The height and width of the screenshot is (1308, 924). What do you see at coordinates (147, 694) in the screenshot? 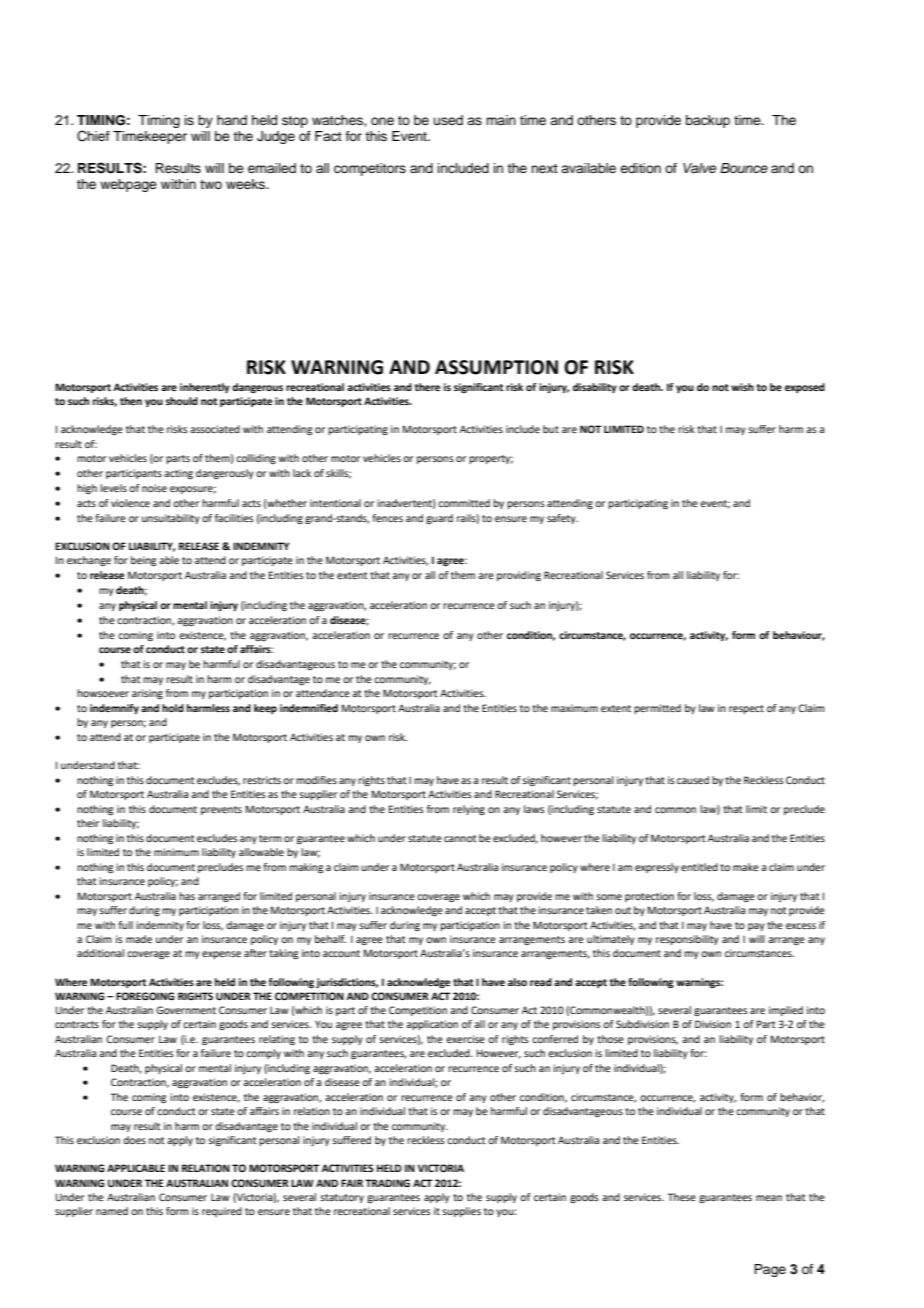
I see `arising` at bounding box center [147, 694].
